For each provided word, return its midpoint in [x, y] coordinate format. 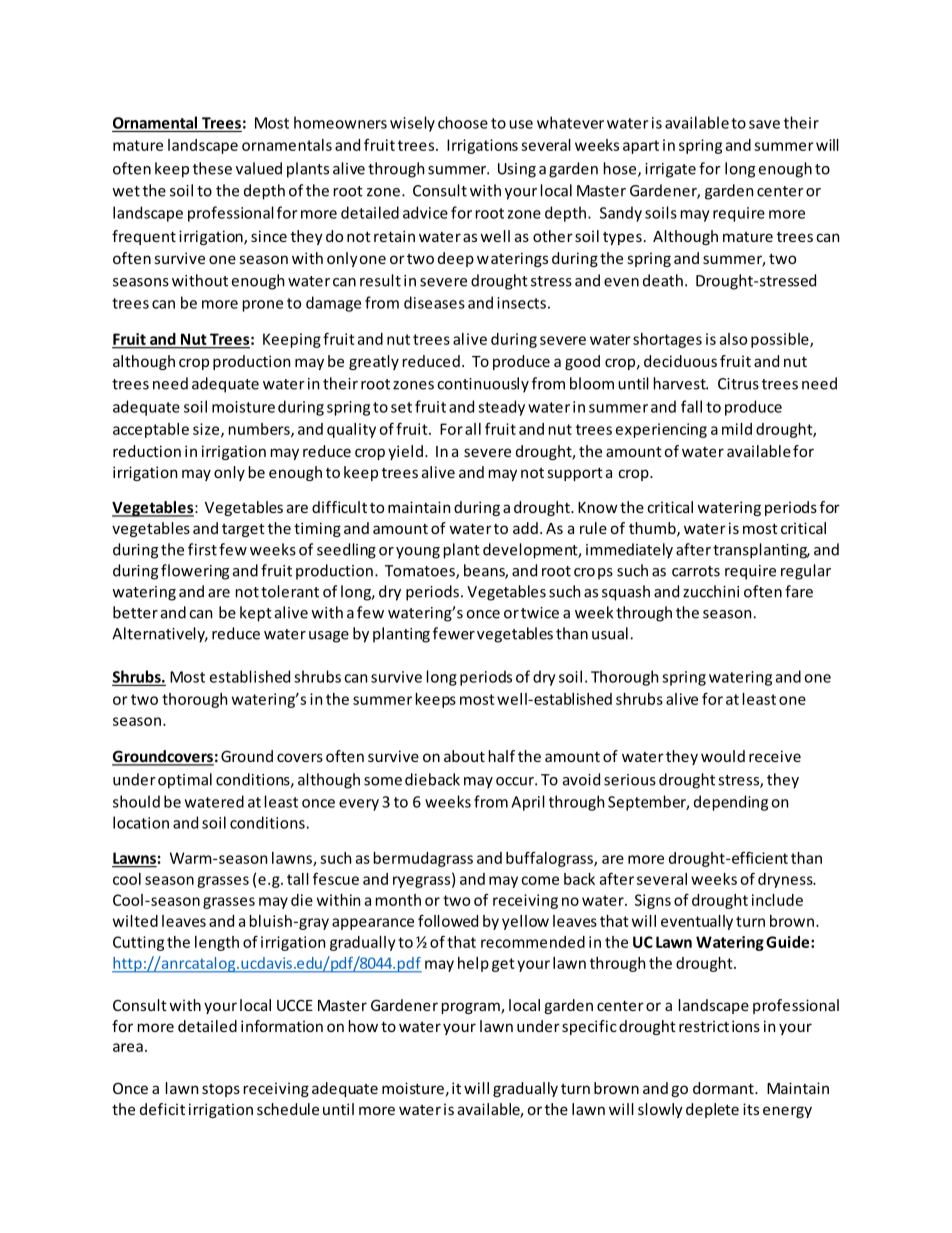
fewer [454, 633]
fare [799, 591]
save [764, 124]
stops [221, 1090]
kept [256, 614]
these [212, 168]
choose [463, 122]
